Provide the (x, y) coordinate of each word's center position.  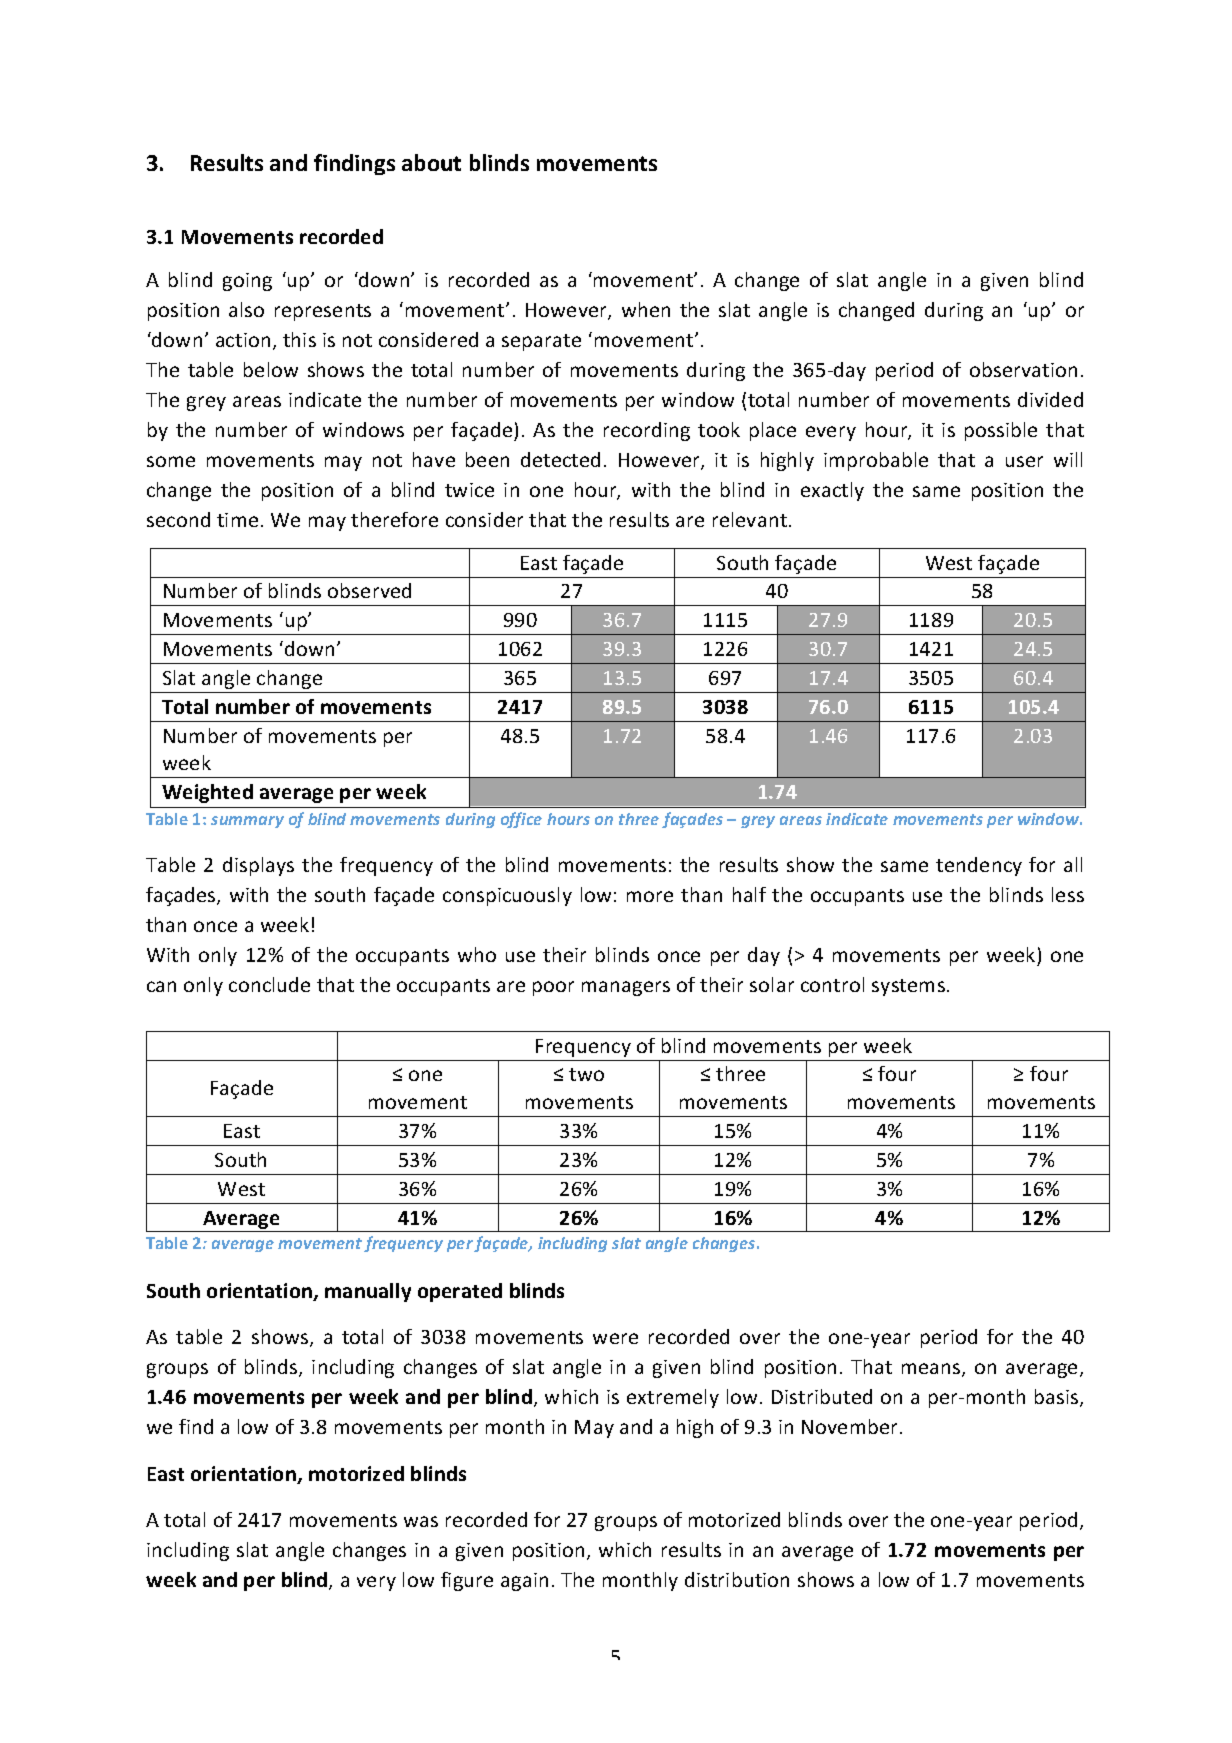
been (487, 459)
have (434, 459)
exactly (832, 491)
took (719, 429)
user (1024, 461)
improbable (876, 461)
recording (647, 431)
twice (469, 490)
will (1068, 459)
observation (1023, 369)
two (586, 1074)
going (247, 282)
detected (560, 459)
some (171, 461)
